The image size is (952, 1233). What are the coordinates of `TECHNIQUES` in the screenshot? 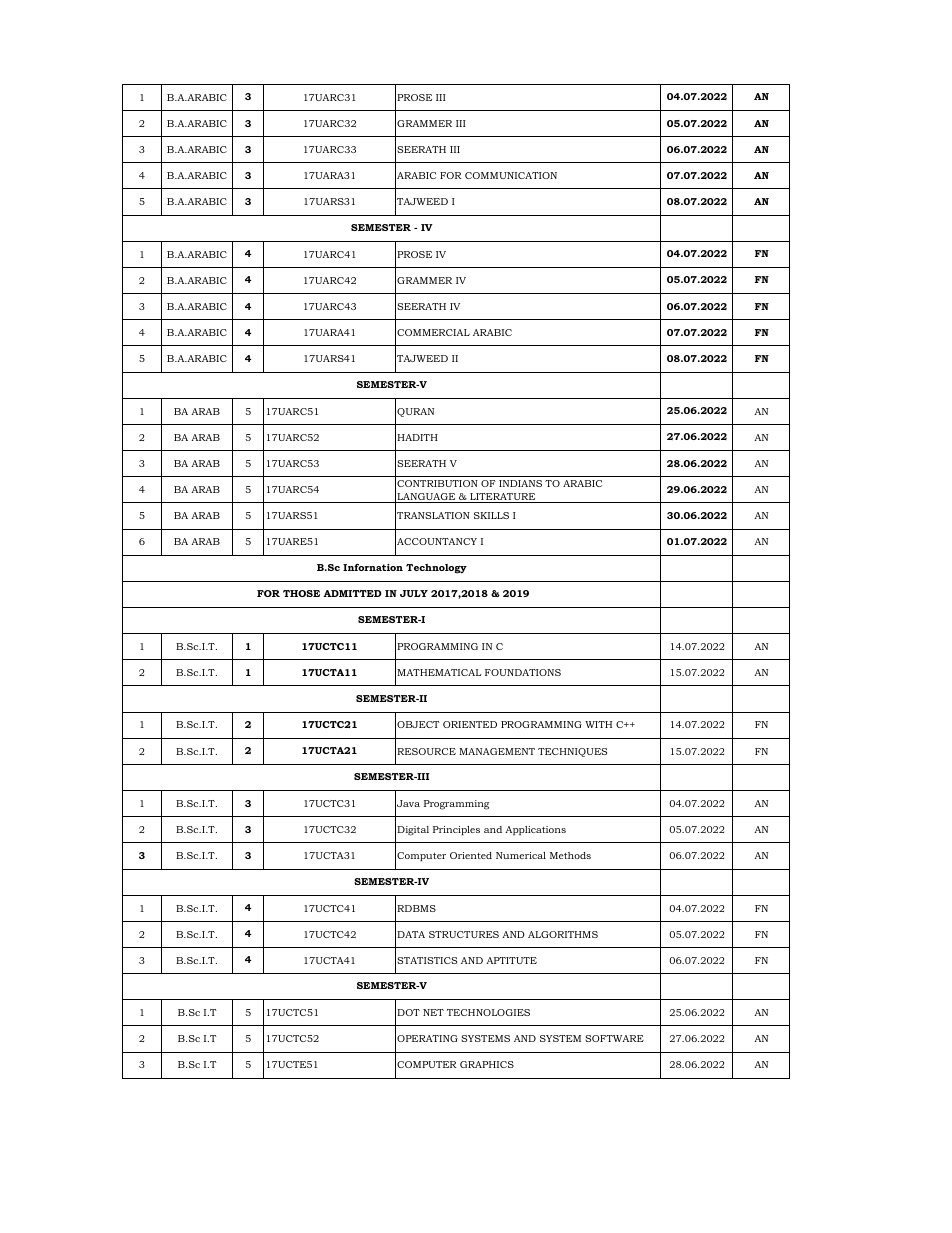 It's located at (572, 752).
